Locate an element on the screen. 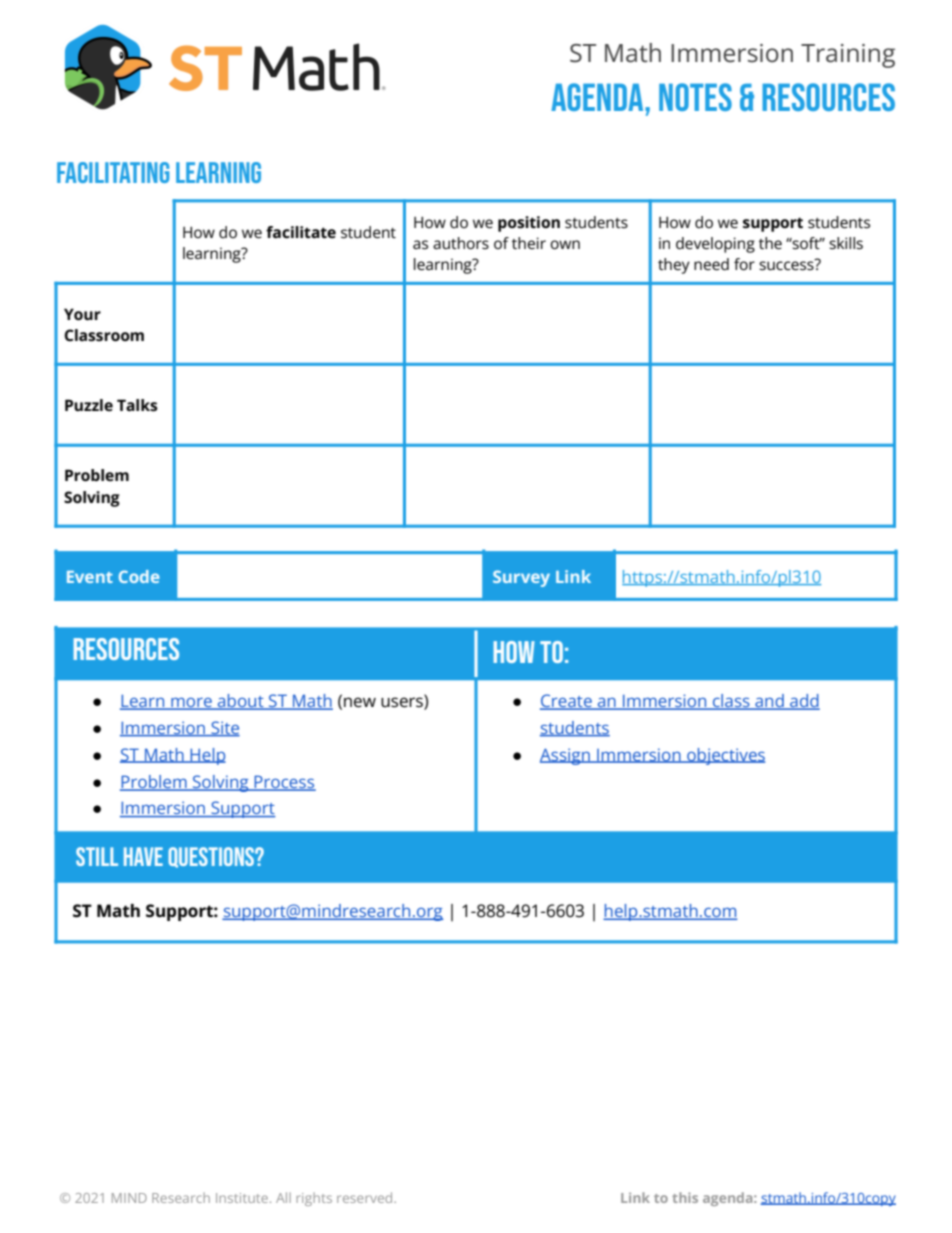  Facilitating is located at coordinates (113, 172).
